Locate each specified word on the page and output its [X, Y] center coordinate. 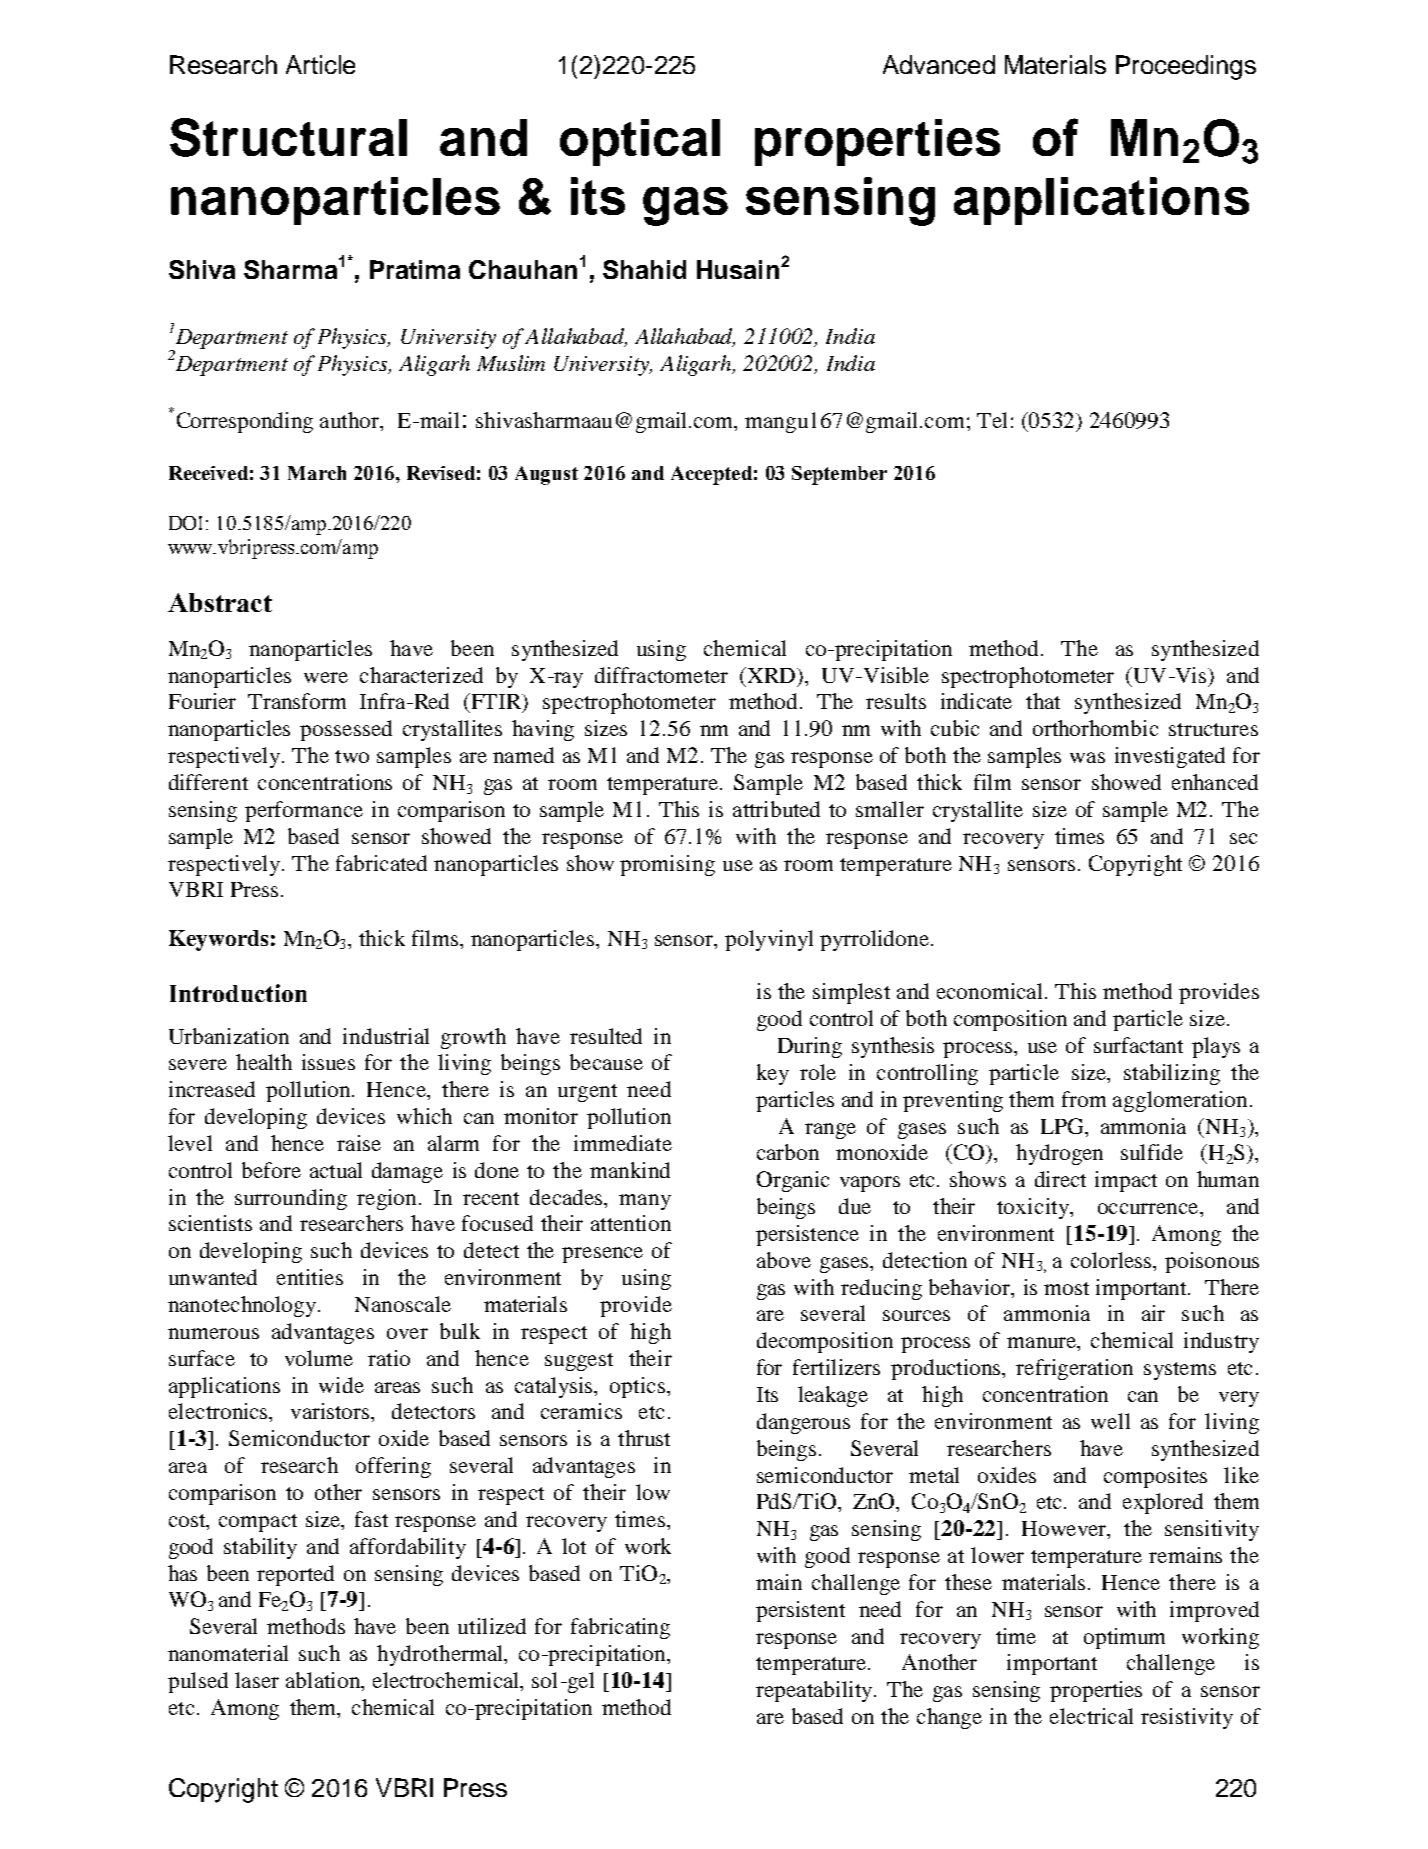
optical [640, 142]
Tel [992, 420]
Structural [288, 137]
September [839, 475]
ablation [324, 1681]
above [784, 1260]
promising [667, 865]
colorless [1112, 1260]
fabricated [381, 863]
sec [1243, 838]
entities [310, 1277]
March [317, 473]
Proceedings [1186, 67]
